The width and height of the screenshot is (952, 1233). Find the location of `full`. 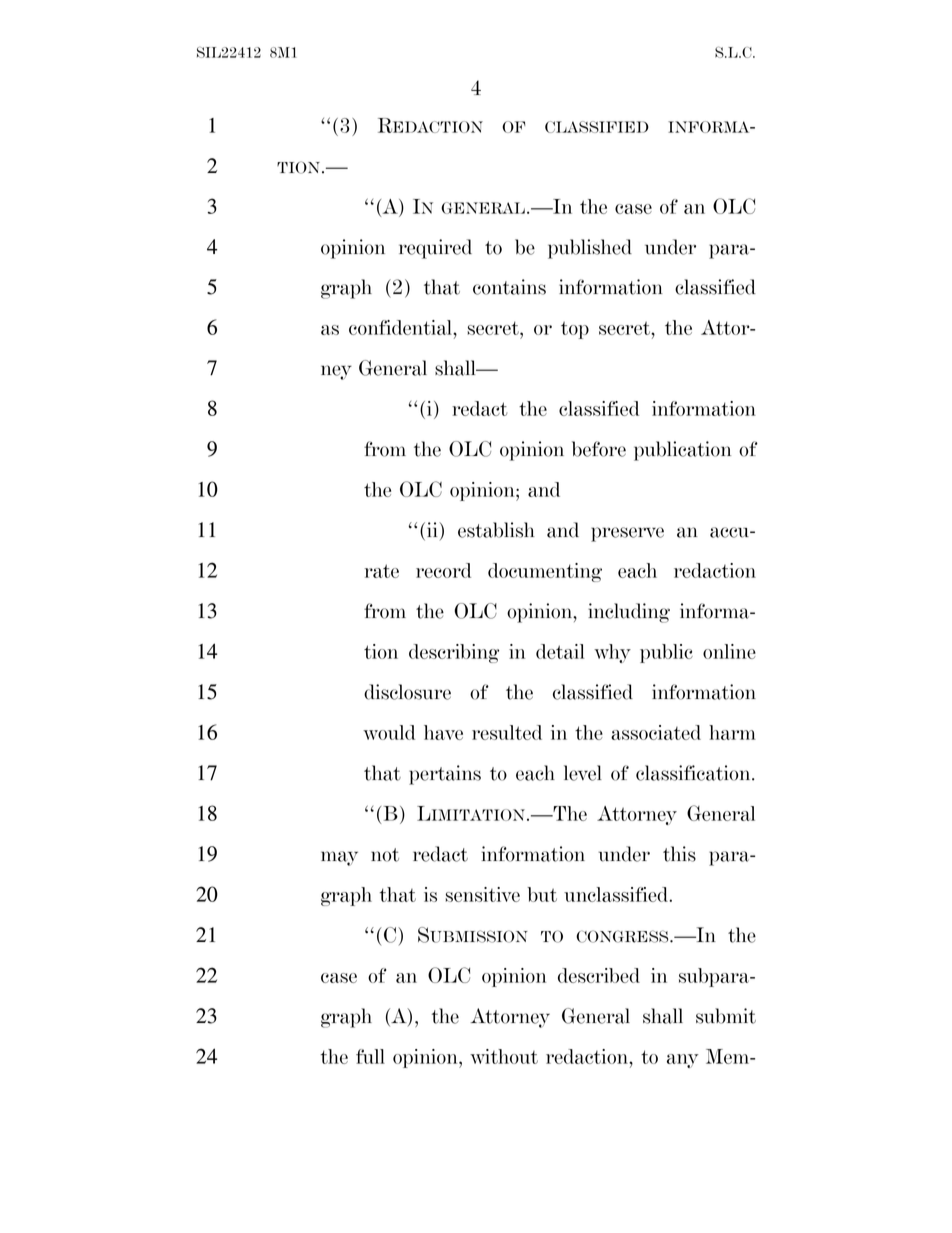

full is located at coordinates (370, 1056).
